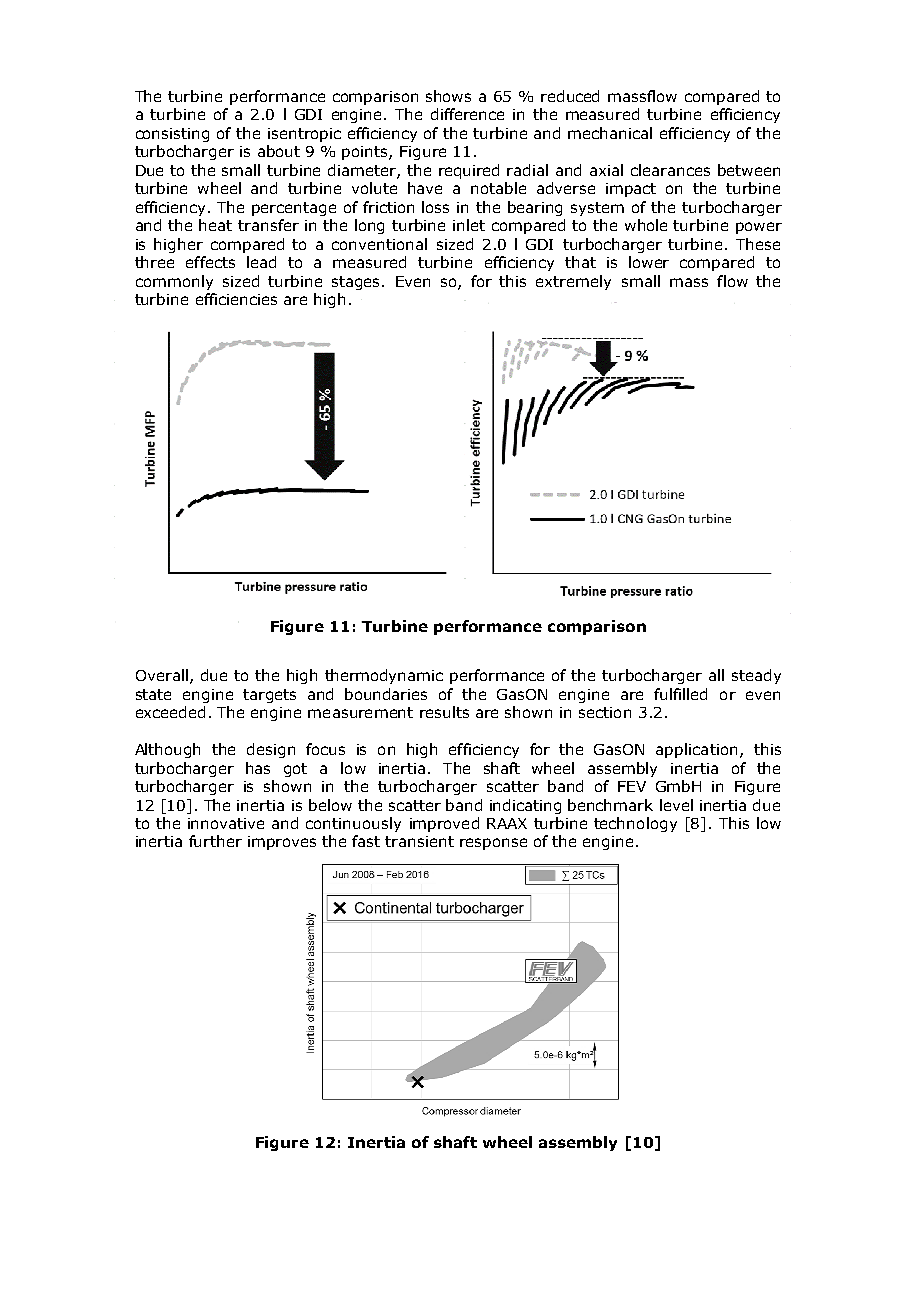 The image size is (916, 1316). Describe the element at coordinates (172, 135) in the screenshot. I see `consisting` at that location.
